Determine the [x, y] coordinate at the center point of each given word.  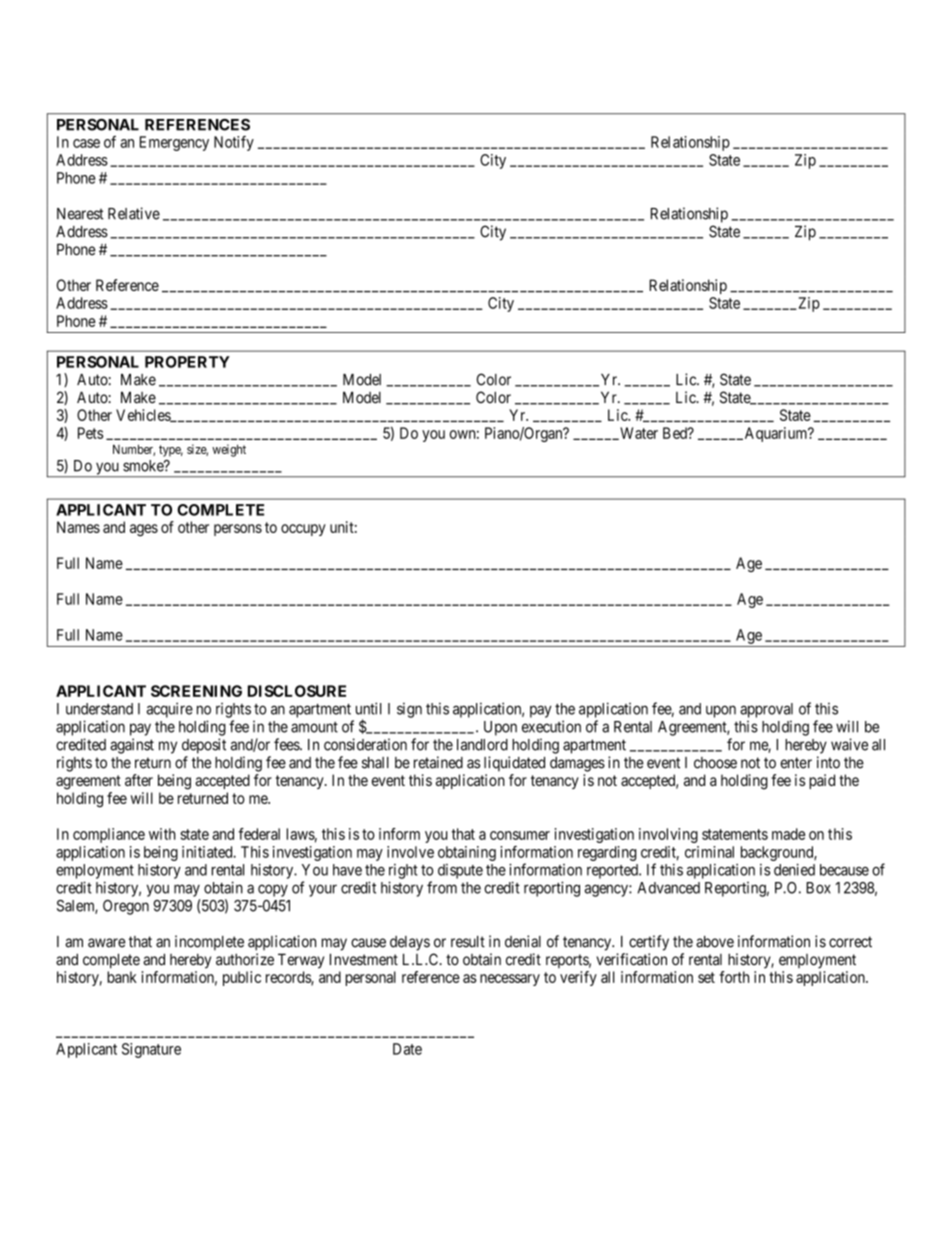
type [171, 451]
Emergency [174, 143]
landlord [482, 745]
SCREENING [196, 691]
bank [122, 977]
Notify [234, 143]
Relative [134, 213]
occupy [303, 530]
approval [766, 710]
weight [229, 450]
